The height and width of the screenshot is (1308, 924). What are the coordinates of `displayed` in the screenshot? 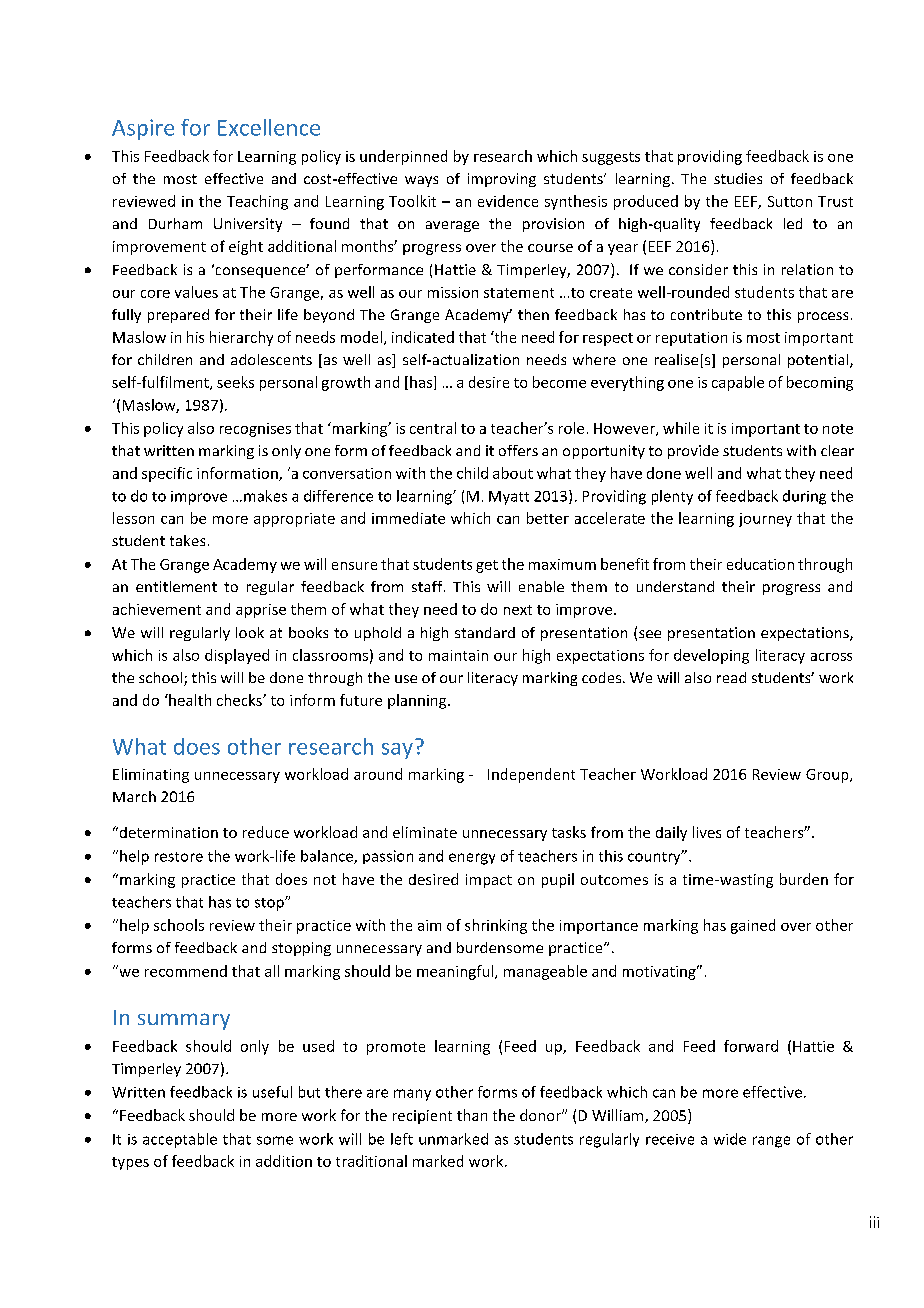 It's located at (237, 656).
